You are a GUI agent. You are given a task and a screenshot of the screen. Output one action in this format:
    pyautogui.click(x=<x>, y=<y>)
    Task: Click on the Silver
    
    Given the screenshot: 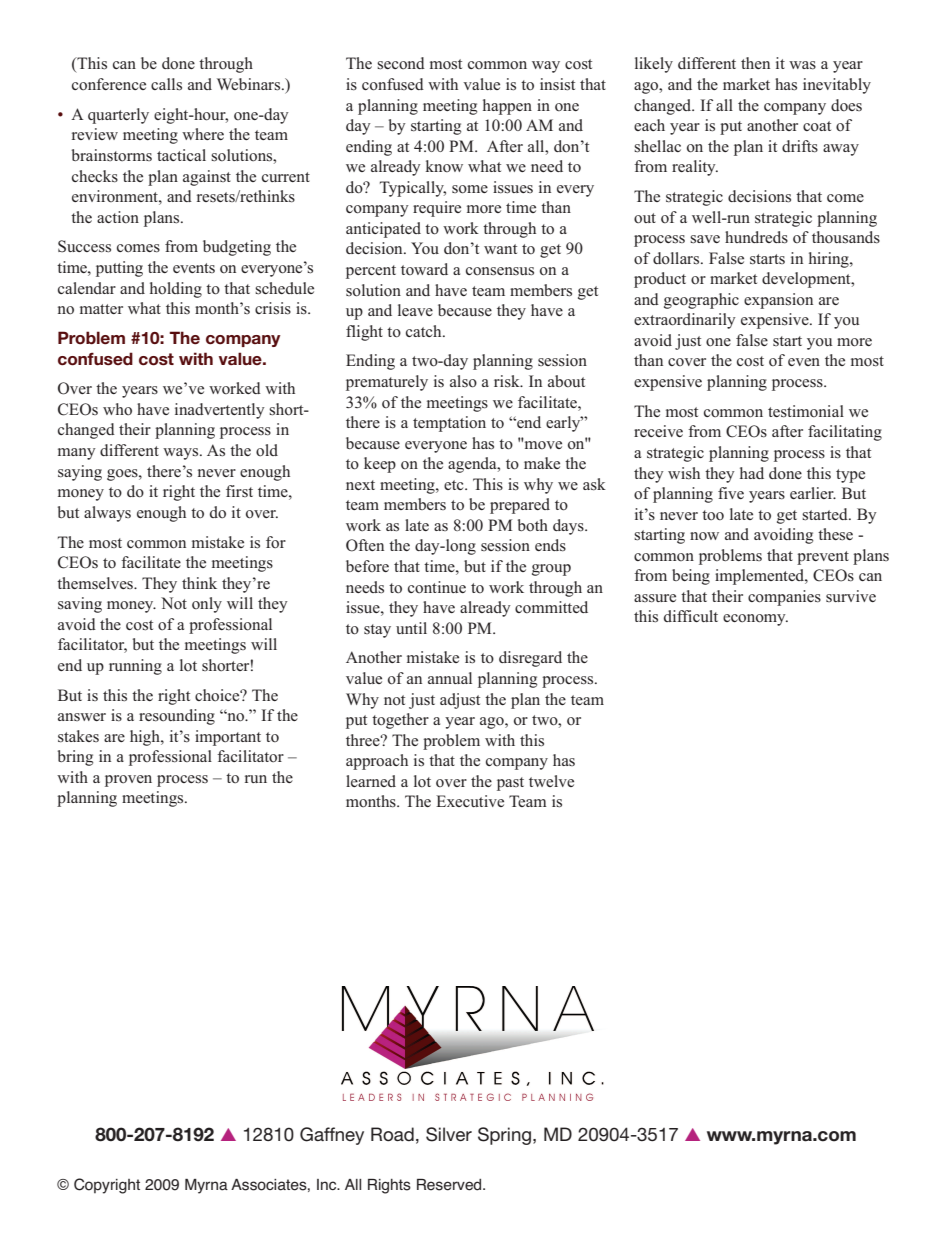 What is the action you would take?
    pyautogui.click(x=449, y=1134)
